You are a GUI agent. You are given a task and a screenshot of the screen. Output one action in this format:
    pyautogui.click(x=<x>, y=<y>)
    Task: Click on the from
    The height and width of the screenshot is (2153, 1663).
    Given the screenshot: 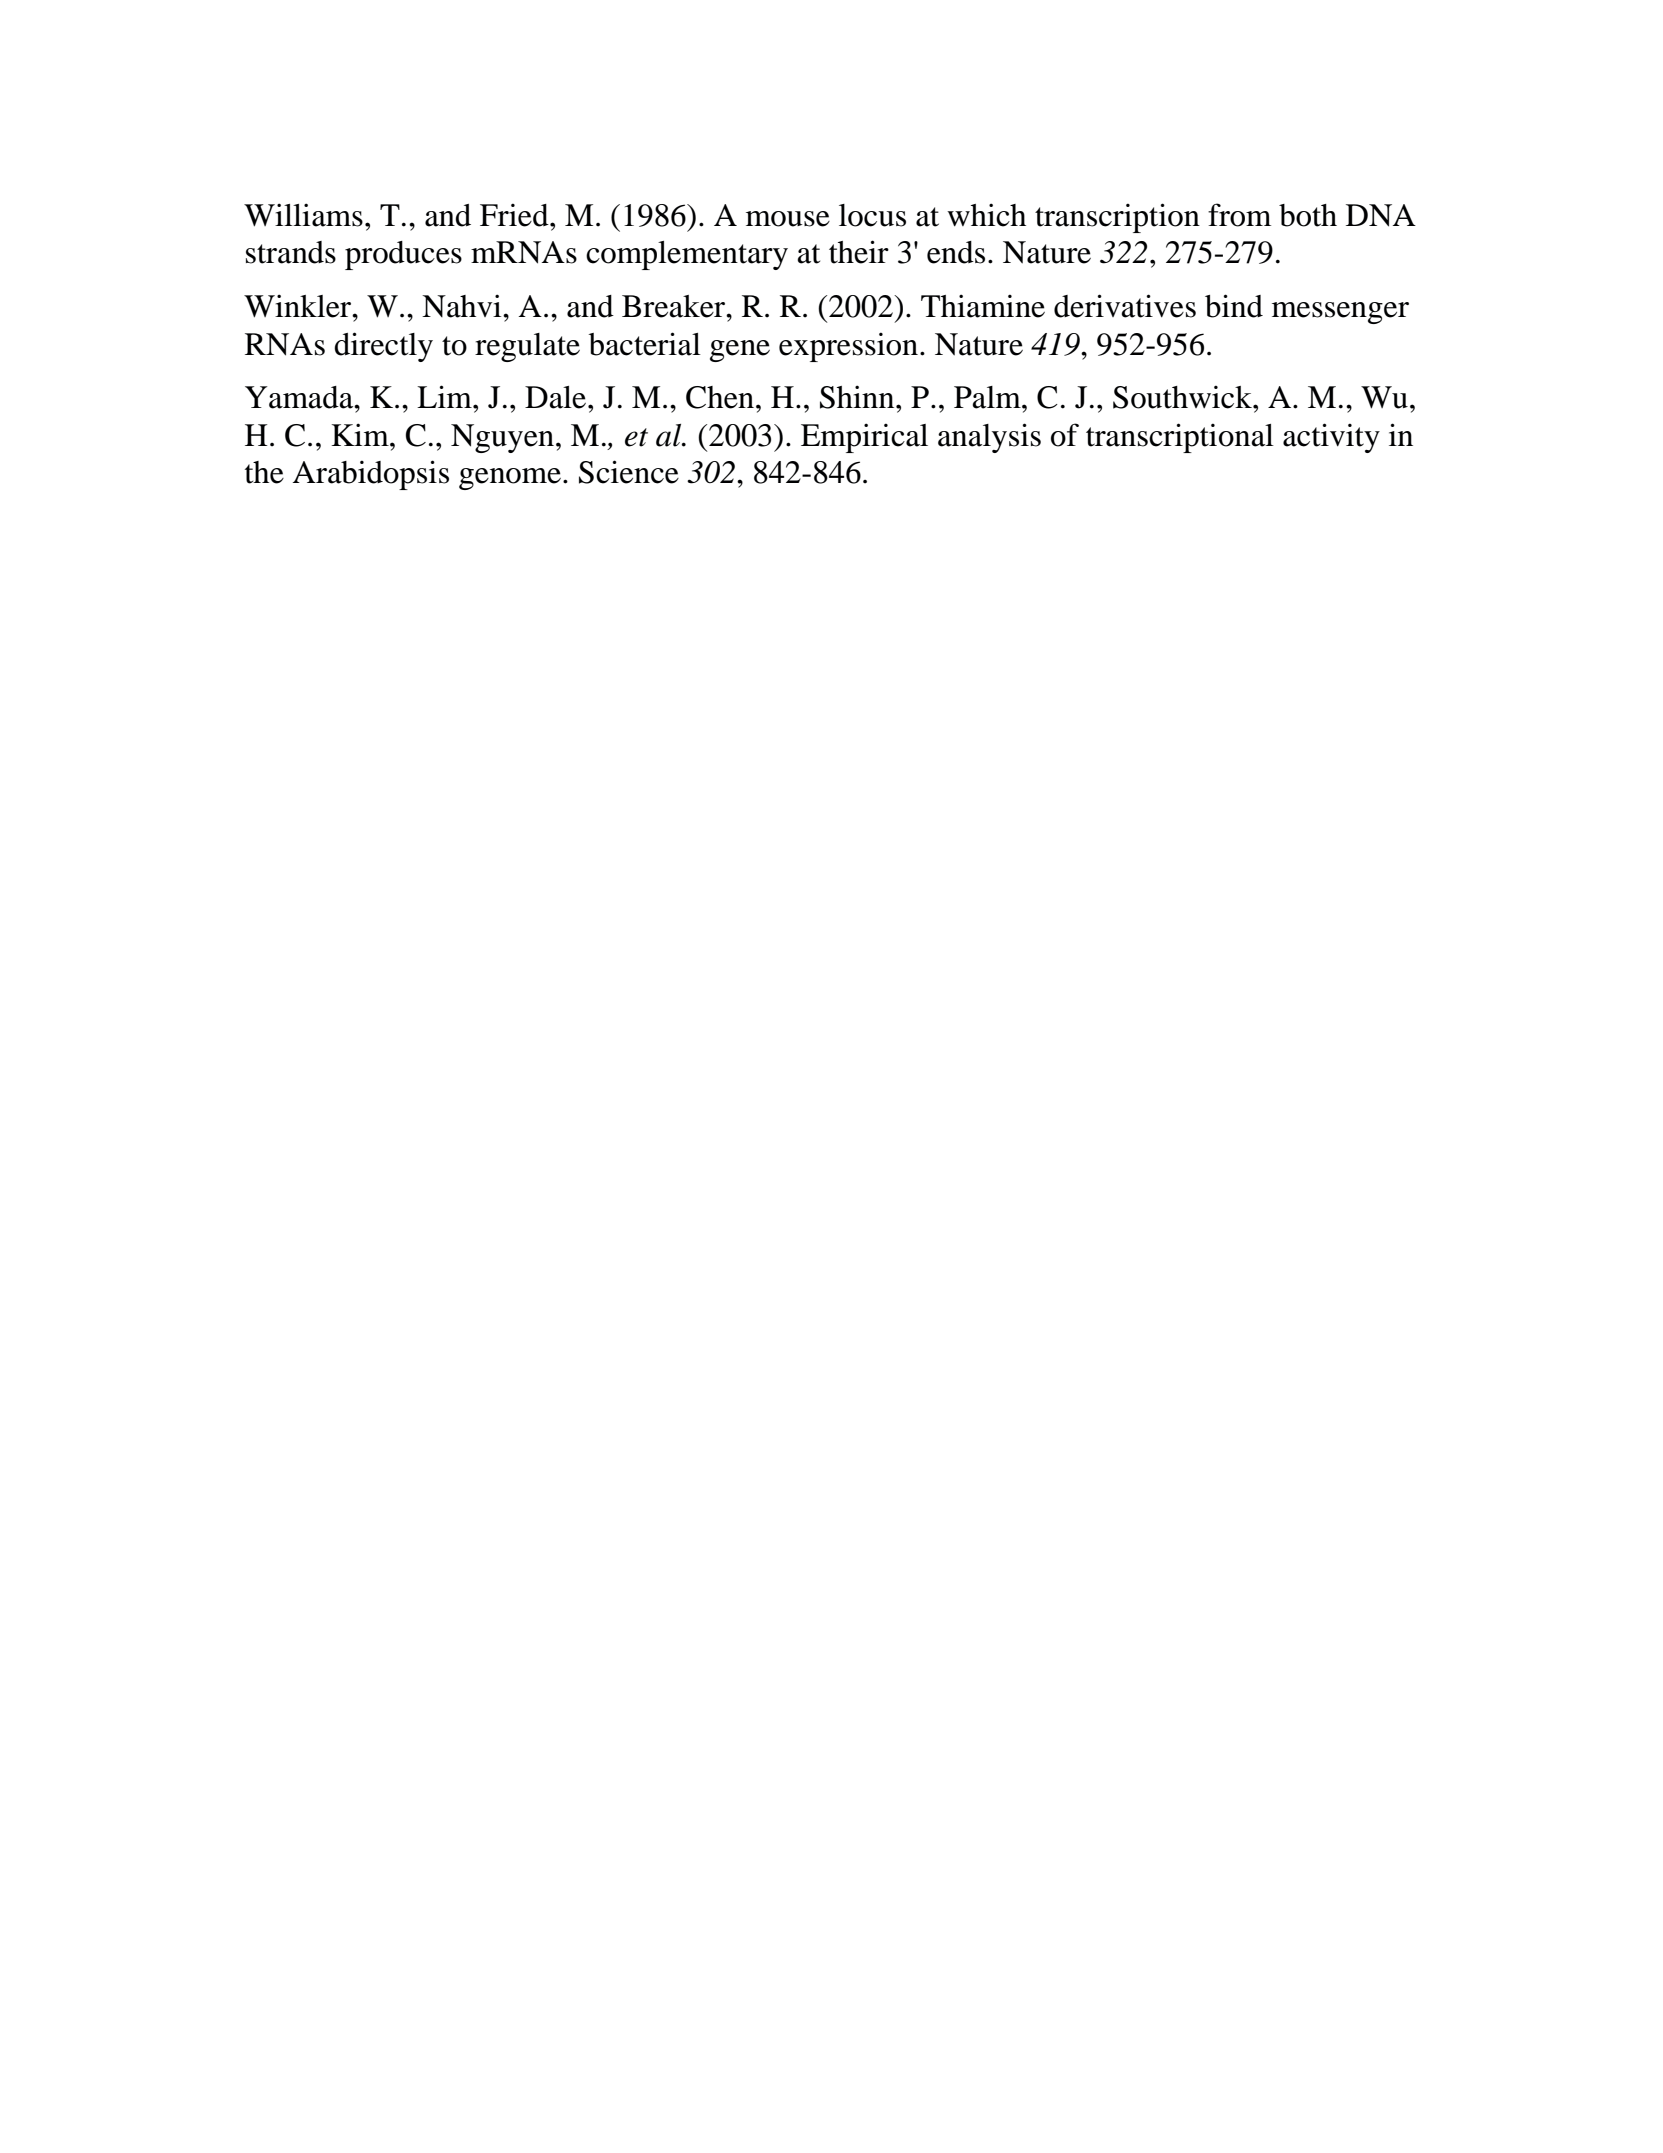 What is the action you would take?
    pyautogui.click(x=1239, y=215)
